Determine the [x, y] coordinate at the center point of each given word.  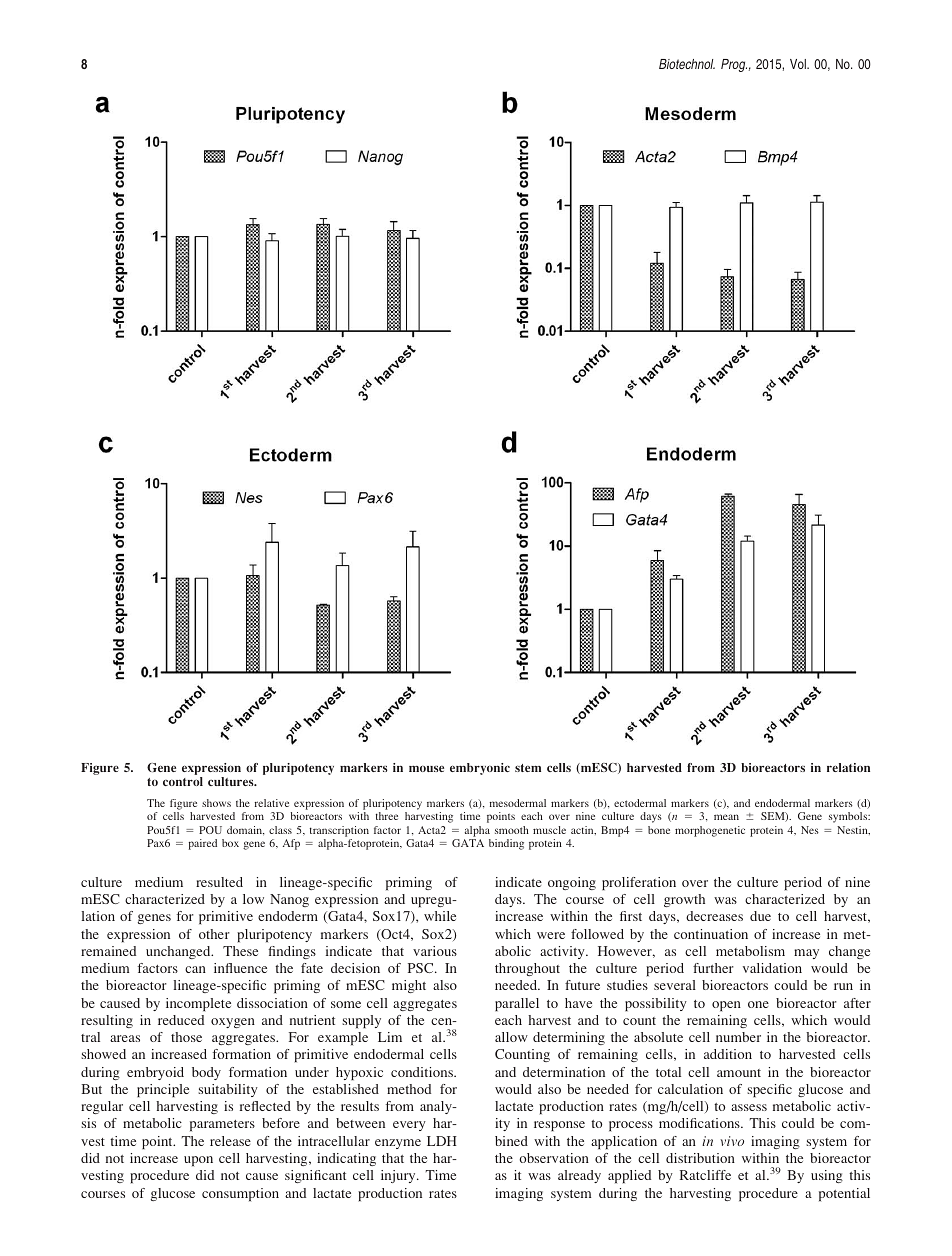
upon [198, 1161]
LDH [442, 1141]
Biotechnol [687, 64]
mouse [426, 768]
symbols [849, 817]
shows [216, 803]
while [440, 916]
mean [726, 817]
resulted [219, 882]
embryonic [480, 769]
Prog [734, 65]
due [760, 916]
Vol [799, 64]
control [183, 781]
